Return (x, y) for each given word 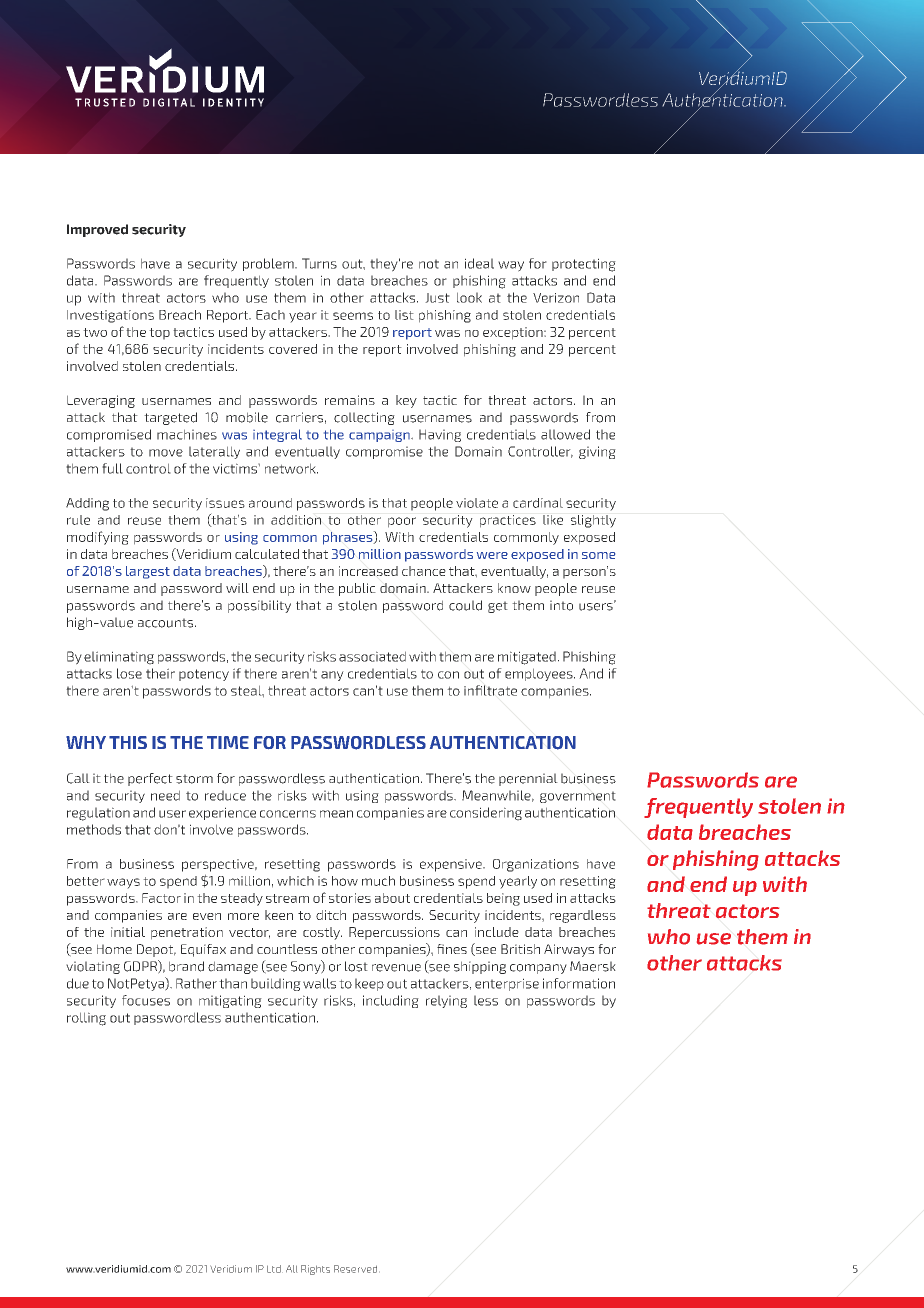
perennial (528, 779)
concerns (288, 814)
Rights (315, 1270)
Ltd (275, 1269)
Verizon (556, 298)
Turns (319, 263)
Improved (97, 230)
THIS (128, 742)
